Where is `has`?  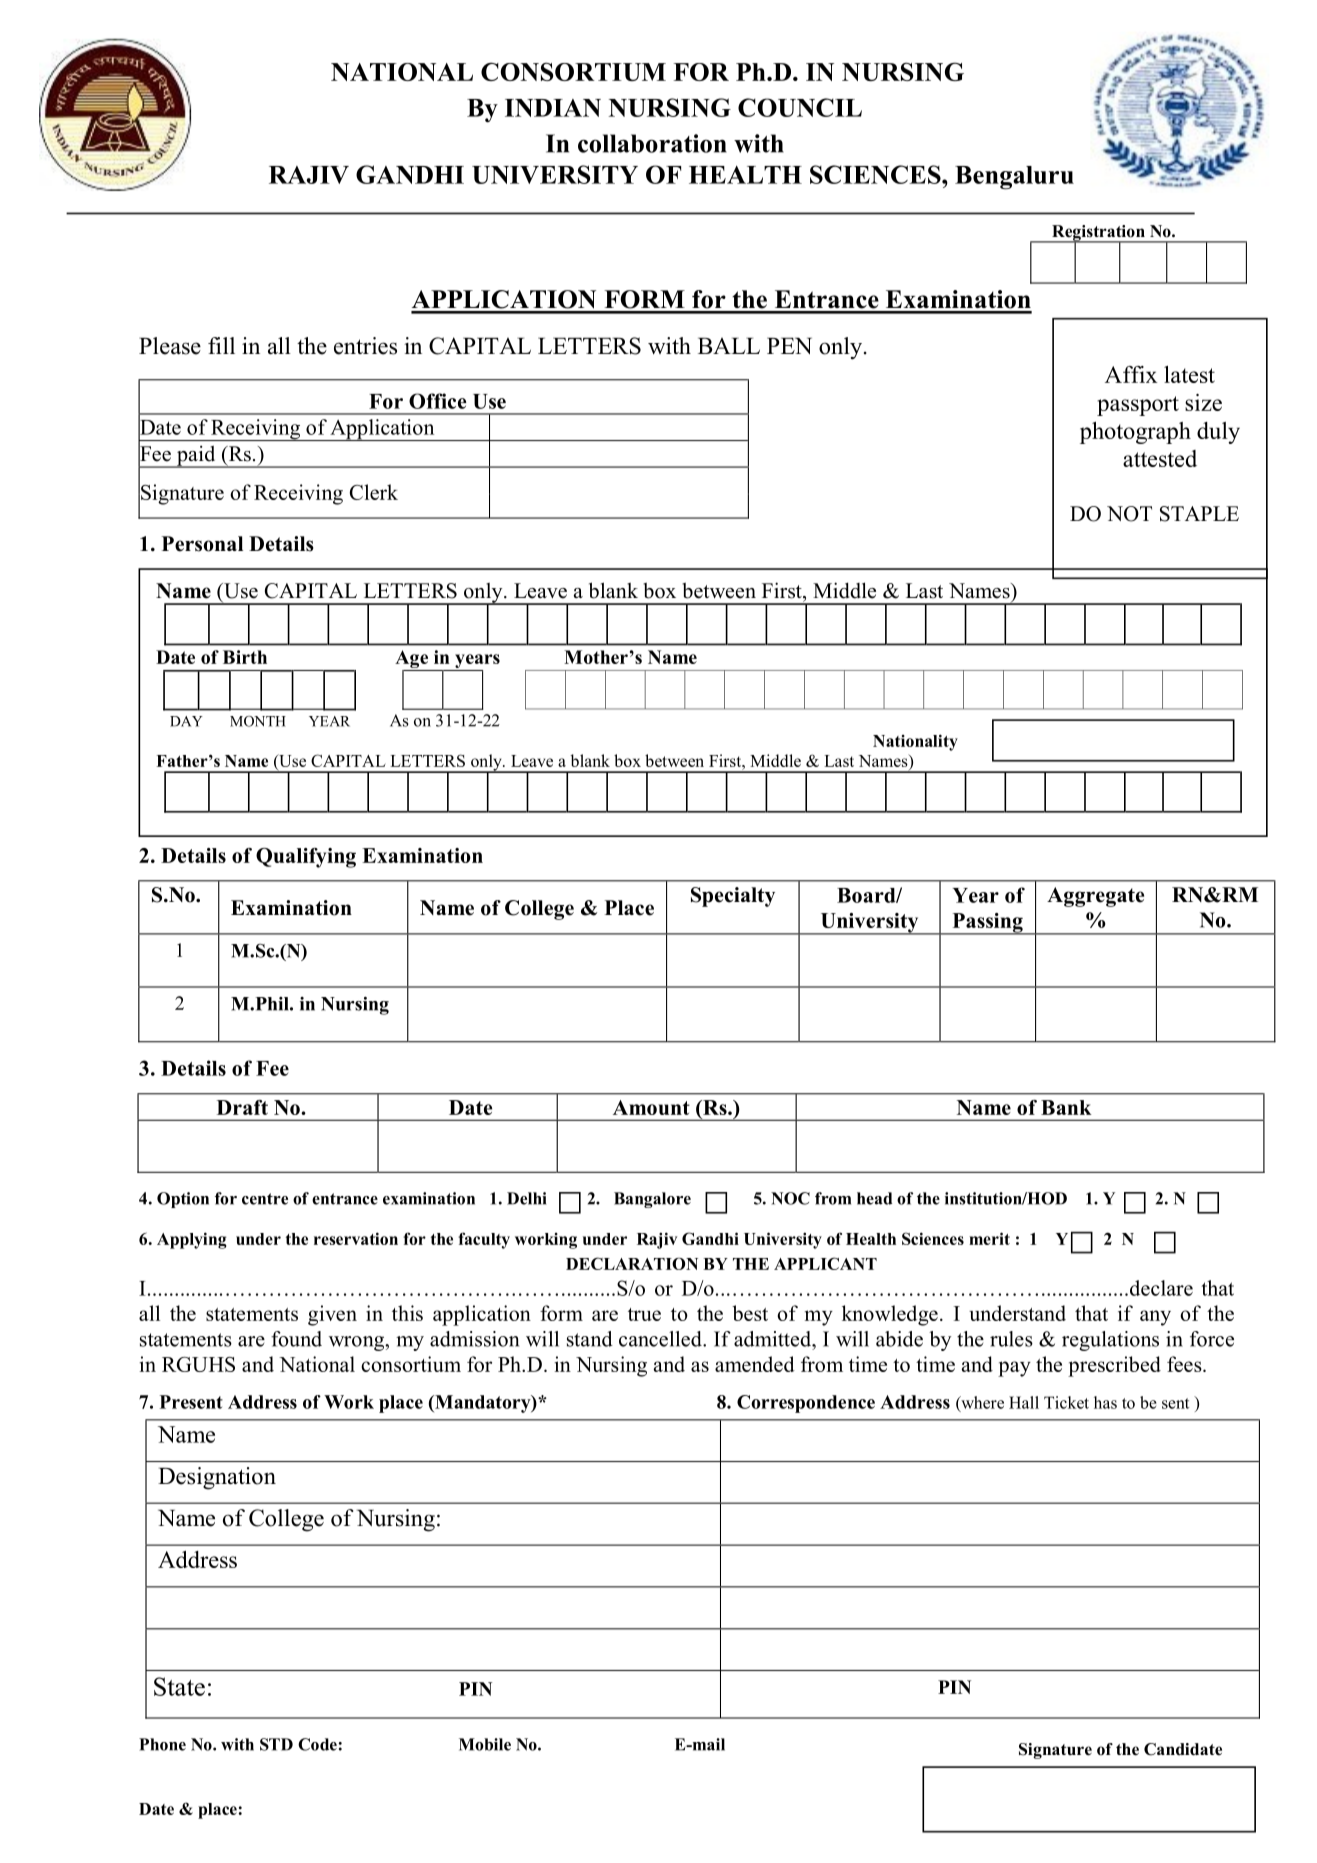
has is located at coordinates (1105, 1402).
